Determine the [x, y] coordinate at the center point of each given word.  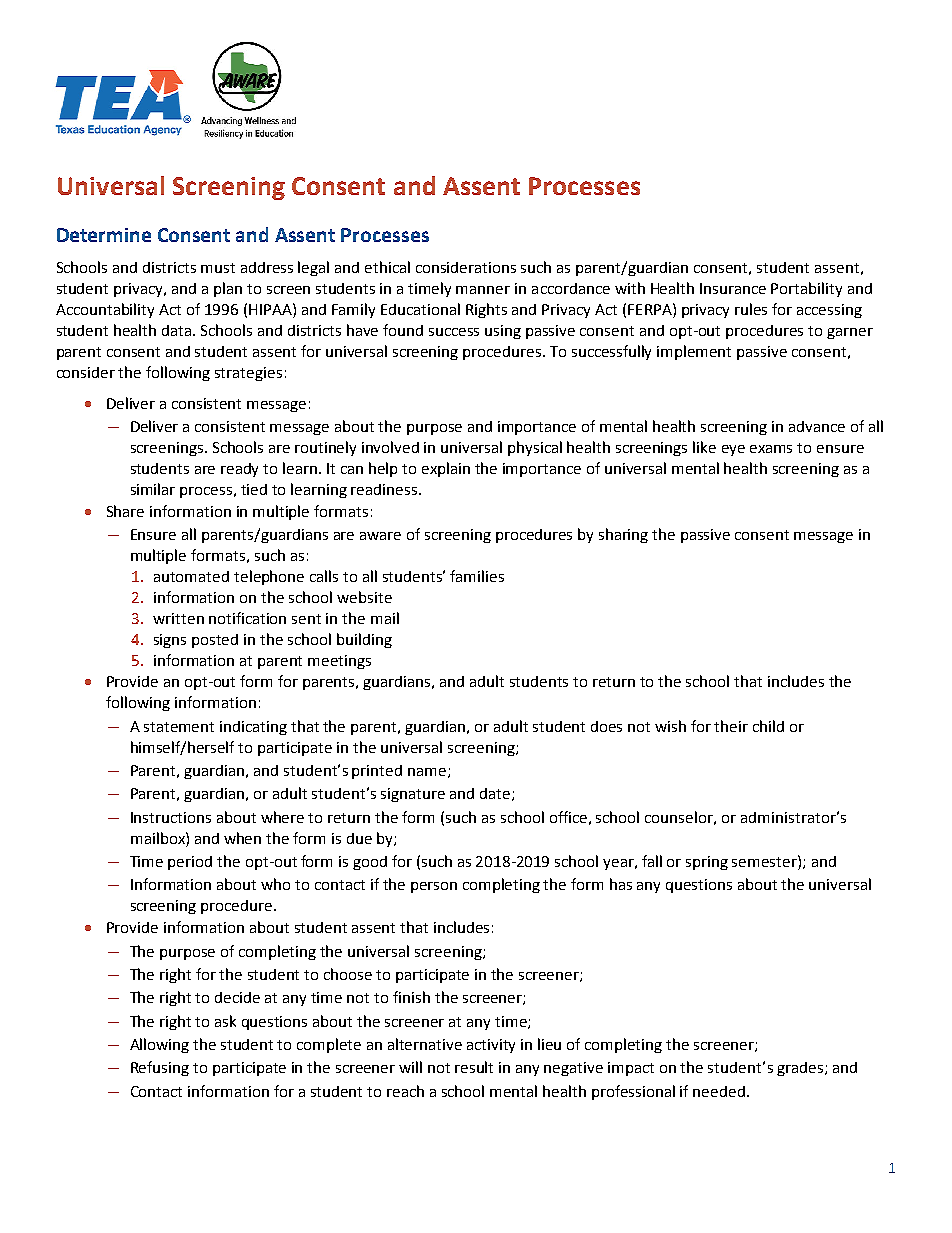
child [768, 726]
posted [215, 641]
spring [707, 863]
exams [771, 449]
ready [239, 470]
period [190, 863]
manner [483, 290]
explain [446, 469]
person [434, 887]
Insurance [733, 288]
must [218, 268]
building [364, 640]
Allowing [159, 1045]
